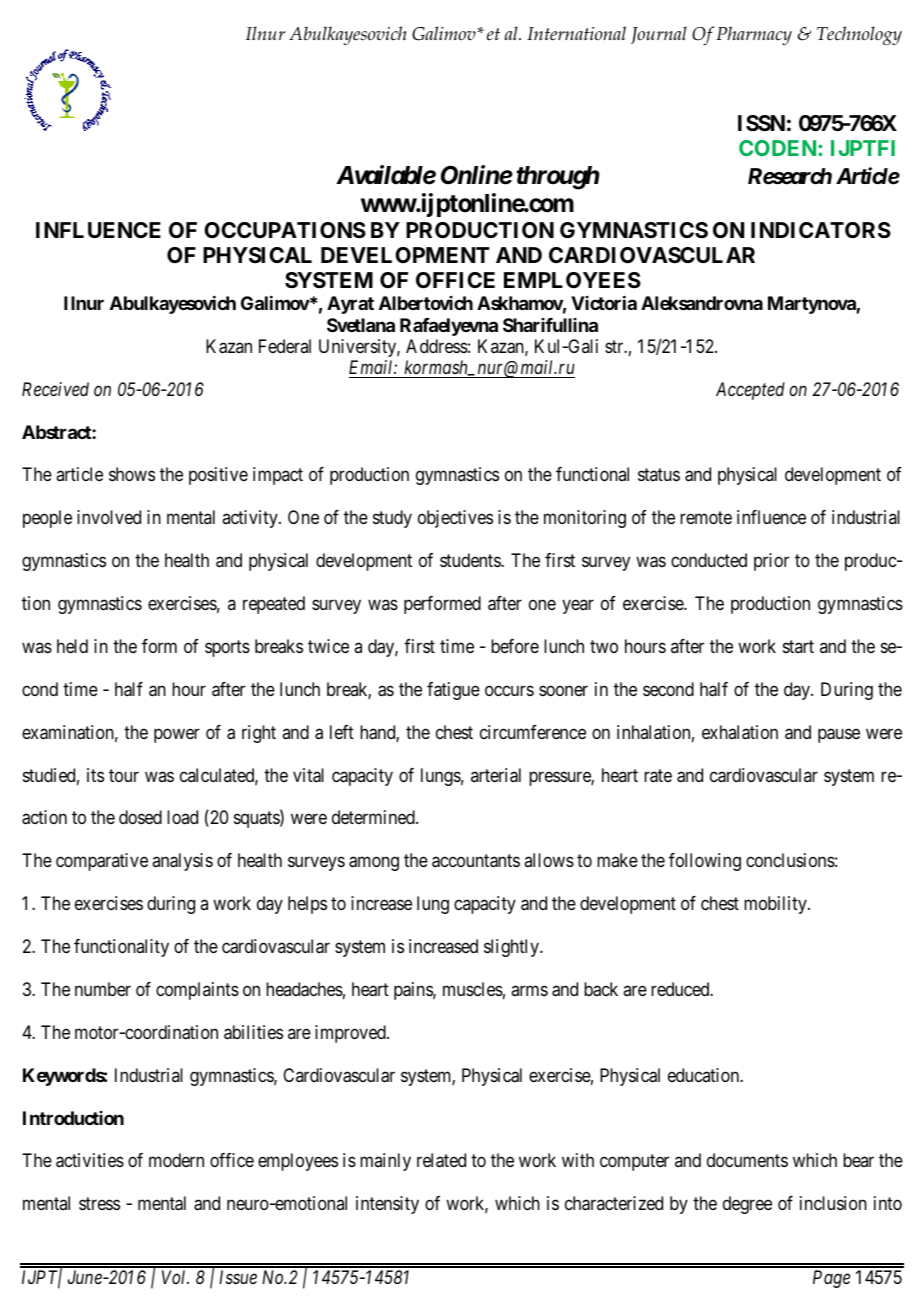 This screenshot has height=1308, width=924. What do you see at coordinates (455, 519) in the screenshot?
I see `objectives` at bounding box center [455, 519].
